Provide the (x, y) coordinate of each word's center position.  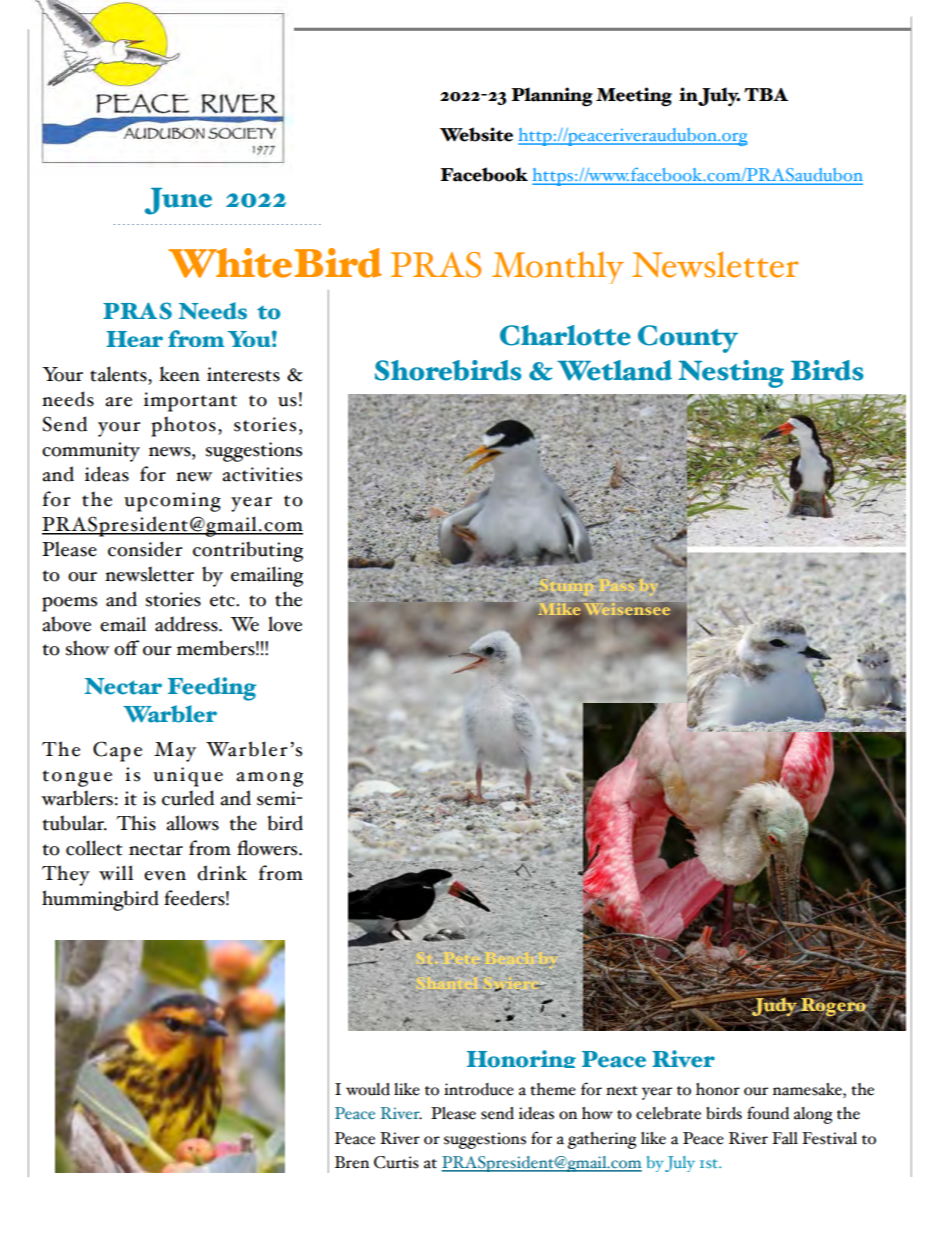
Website (476, 134)
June (178, 201)
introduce (479, 1089)
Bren (352, 1162)
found (768, 1113)
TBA (766, 94)
